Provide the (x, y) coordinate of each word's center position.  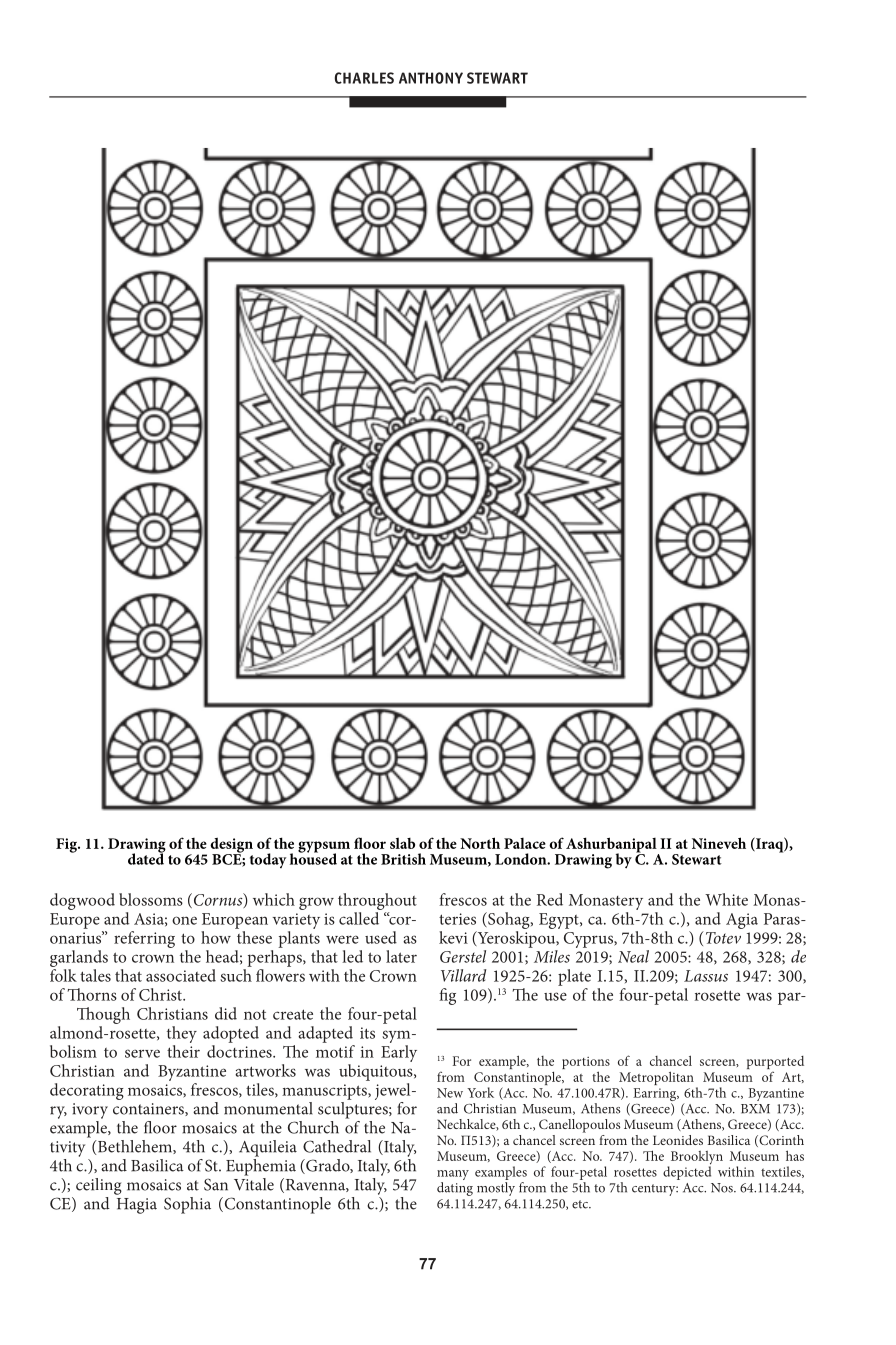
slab (402, 843)
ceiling (99, 1186)
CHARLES (364, 78)
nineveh (719, 843)
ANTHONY (431, 78)
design (231, 846)
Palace (525, 843)
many (453, 1176)
